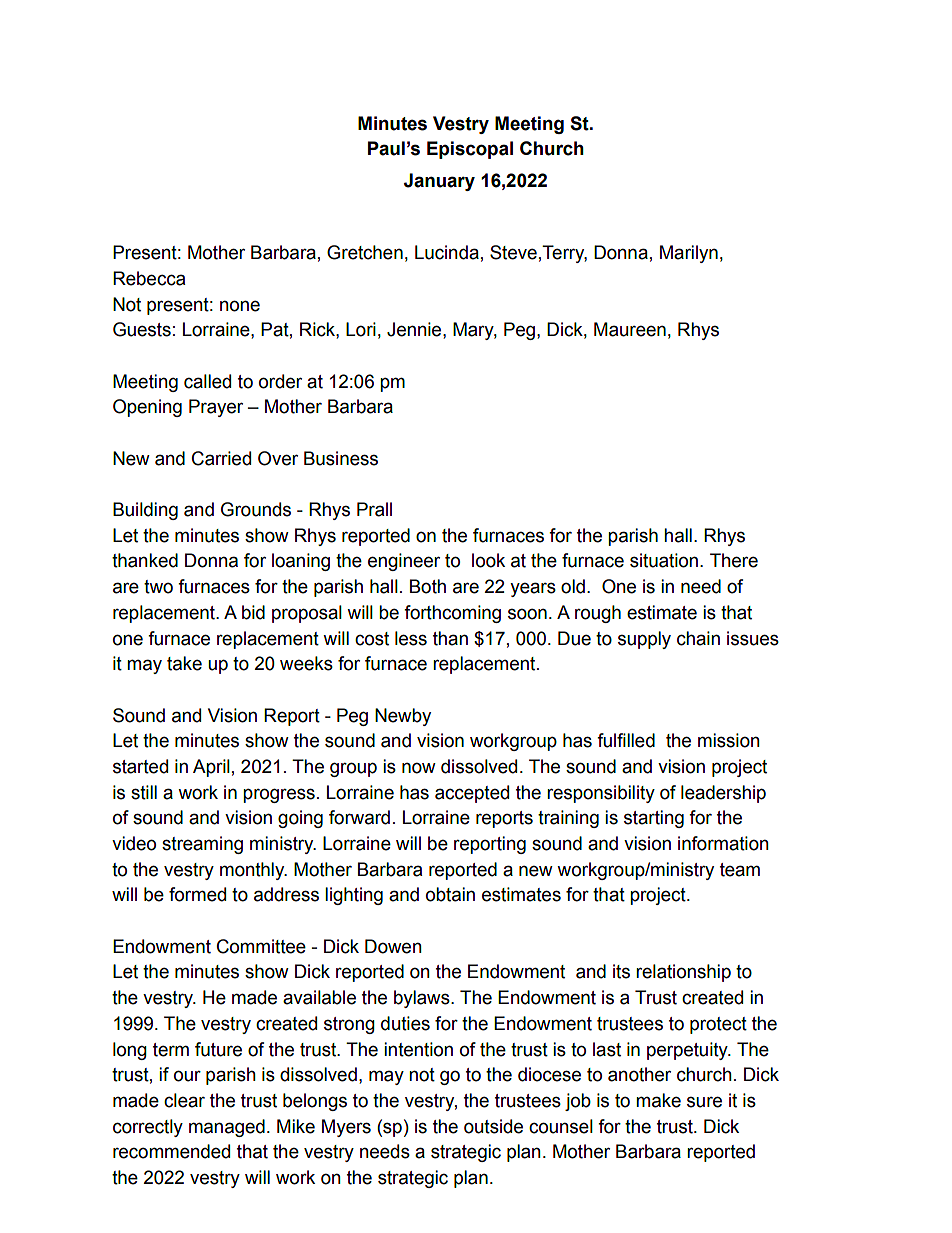 This screenshot has width=952, height=1233. I want to click on chain, so click(698, 638).
